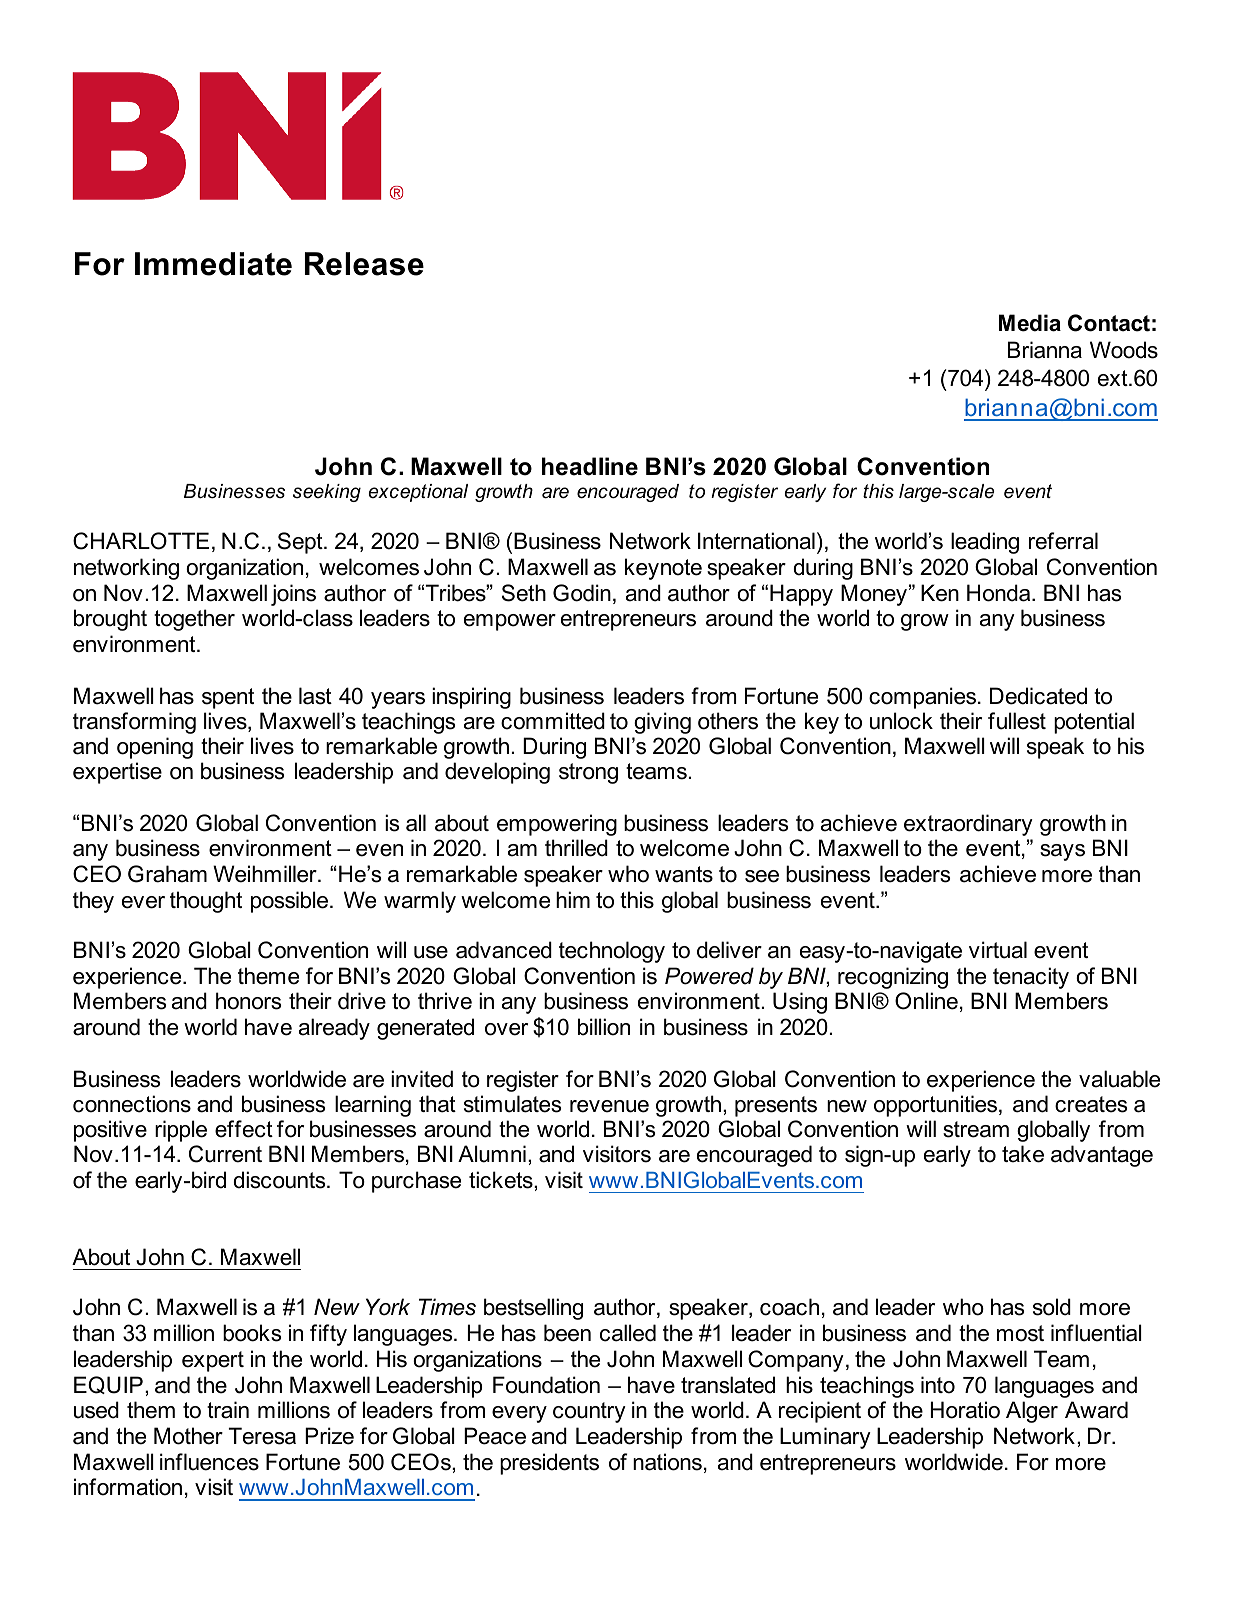 The width and height of the image is (1235, 1599). What do you see at coordinates (1023, 1154) in the image?
I see `take` at bounding box center [1023, 1154].
